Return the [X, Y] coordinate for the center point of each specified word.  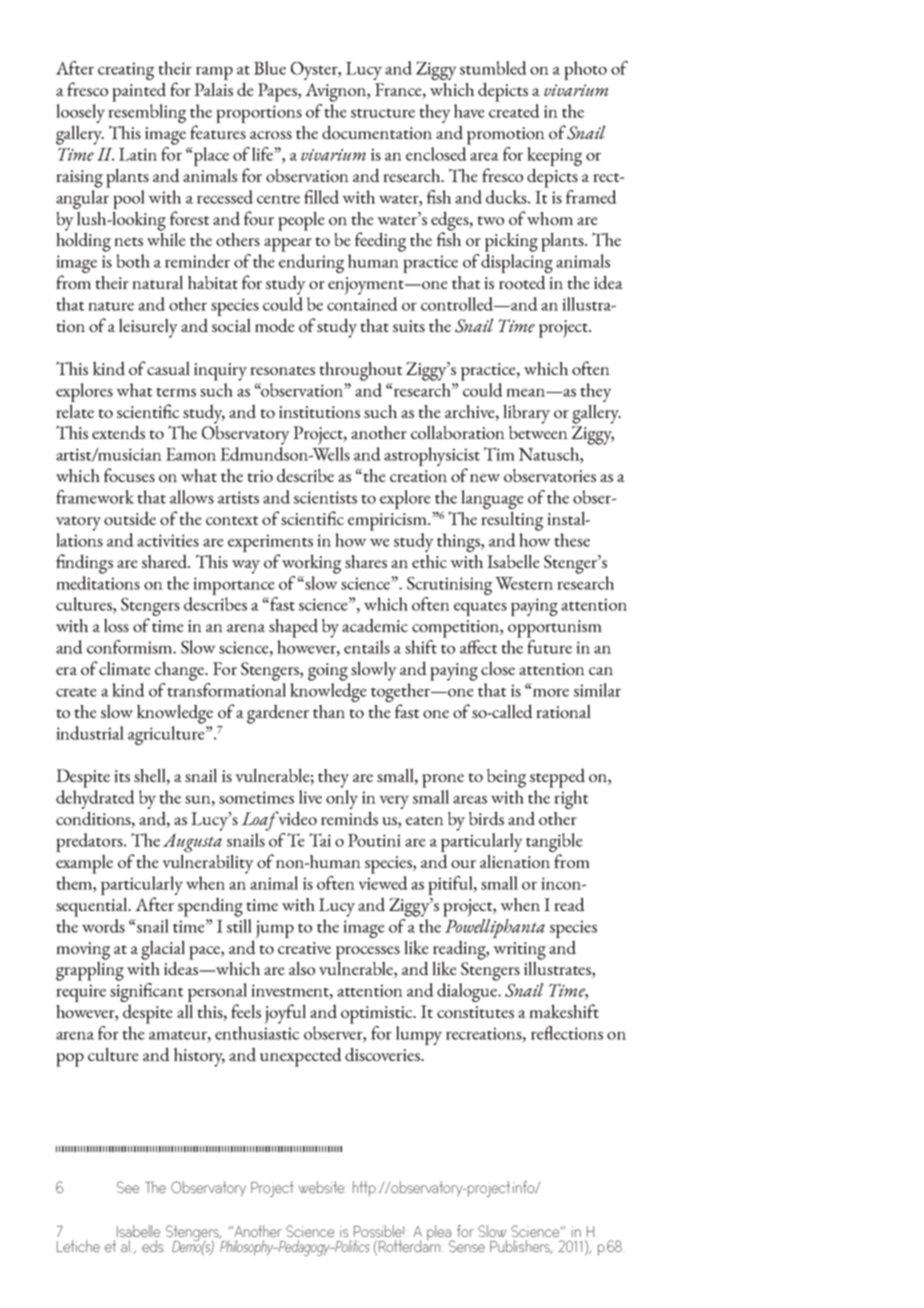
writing [519, 952]
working [311, 564]
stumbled [493, 68]
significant [146, 992]
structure [383, 113]
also [302, 968]
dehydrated [95, 799]
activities [168, 540]
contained [362, 304]
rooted [522, 282]
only [342, 799]
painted [139, 92]
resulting [512, 521]
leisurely [148, 328]
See [128, 1187]
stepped [557, 778]
